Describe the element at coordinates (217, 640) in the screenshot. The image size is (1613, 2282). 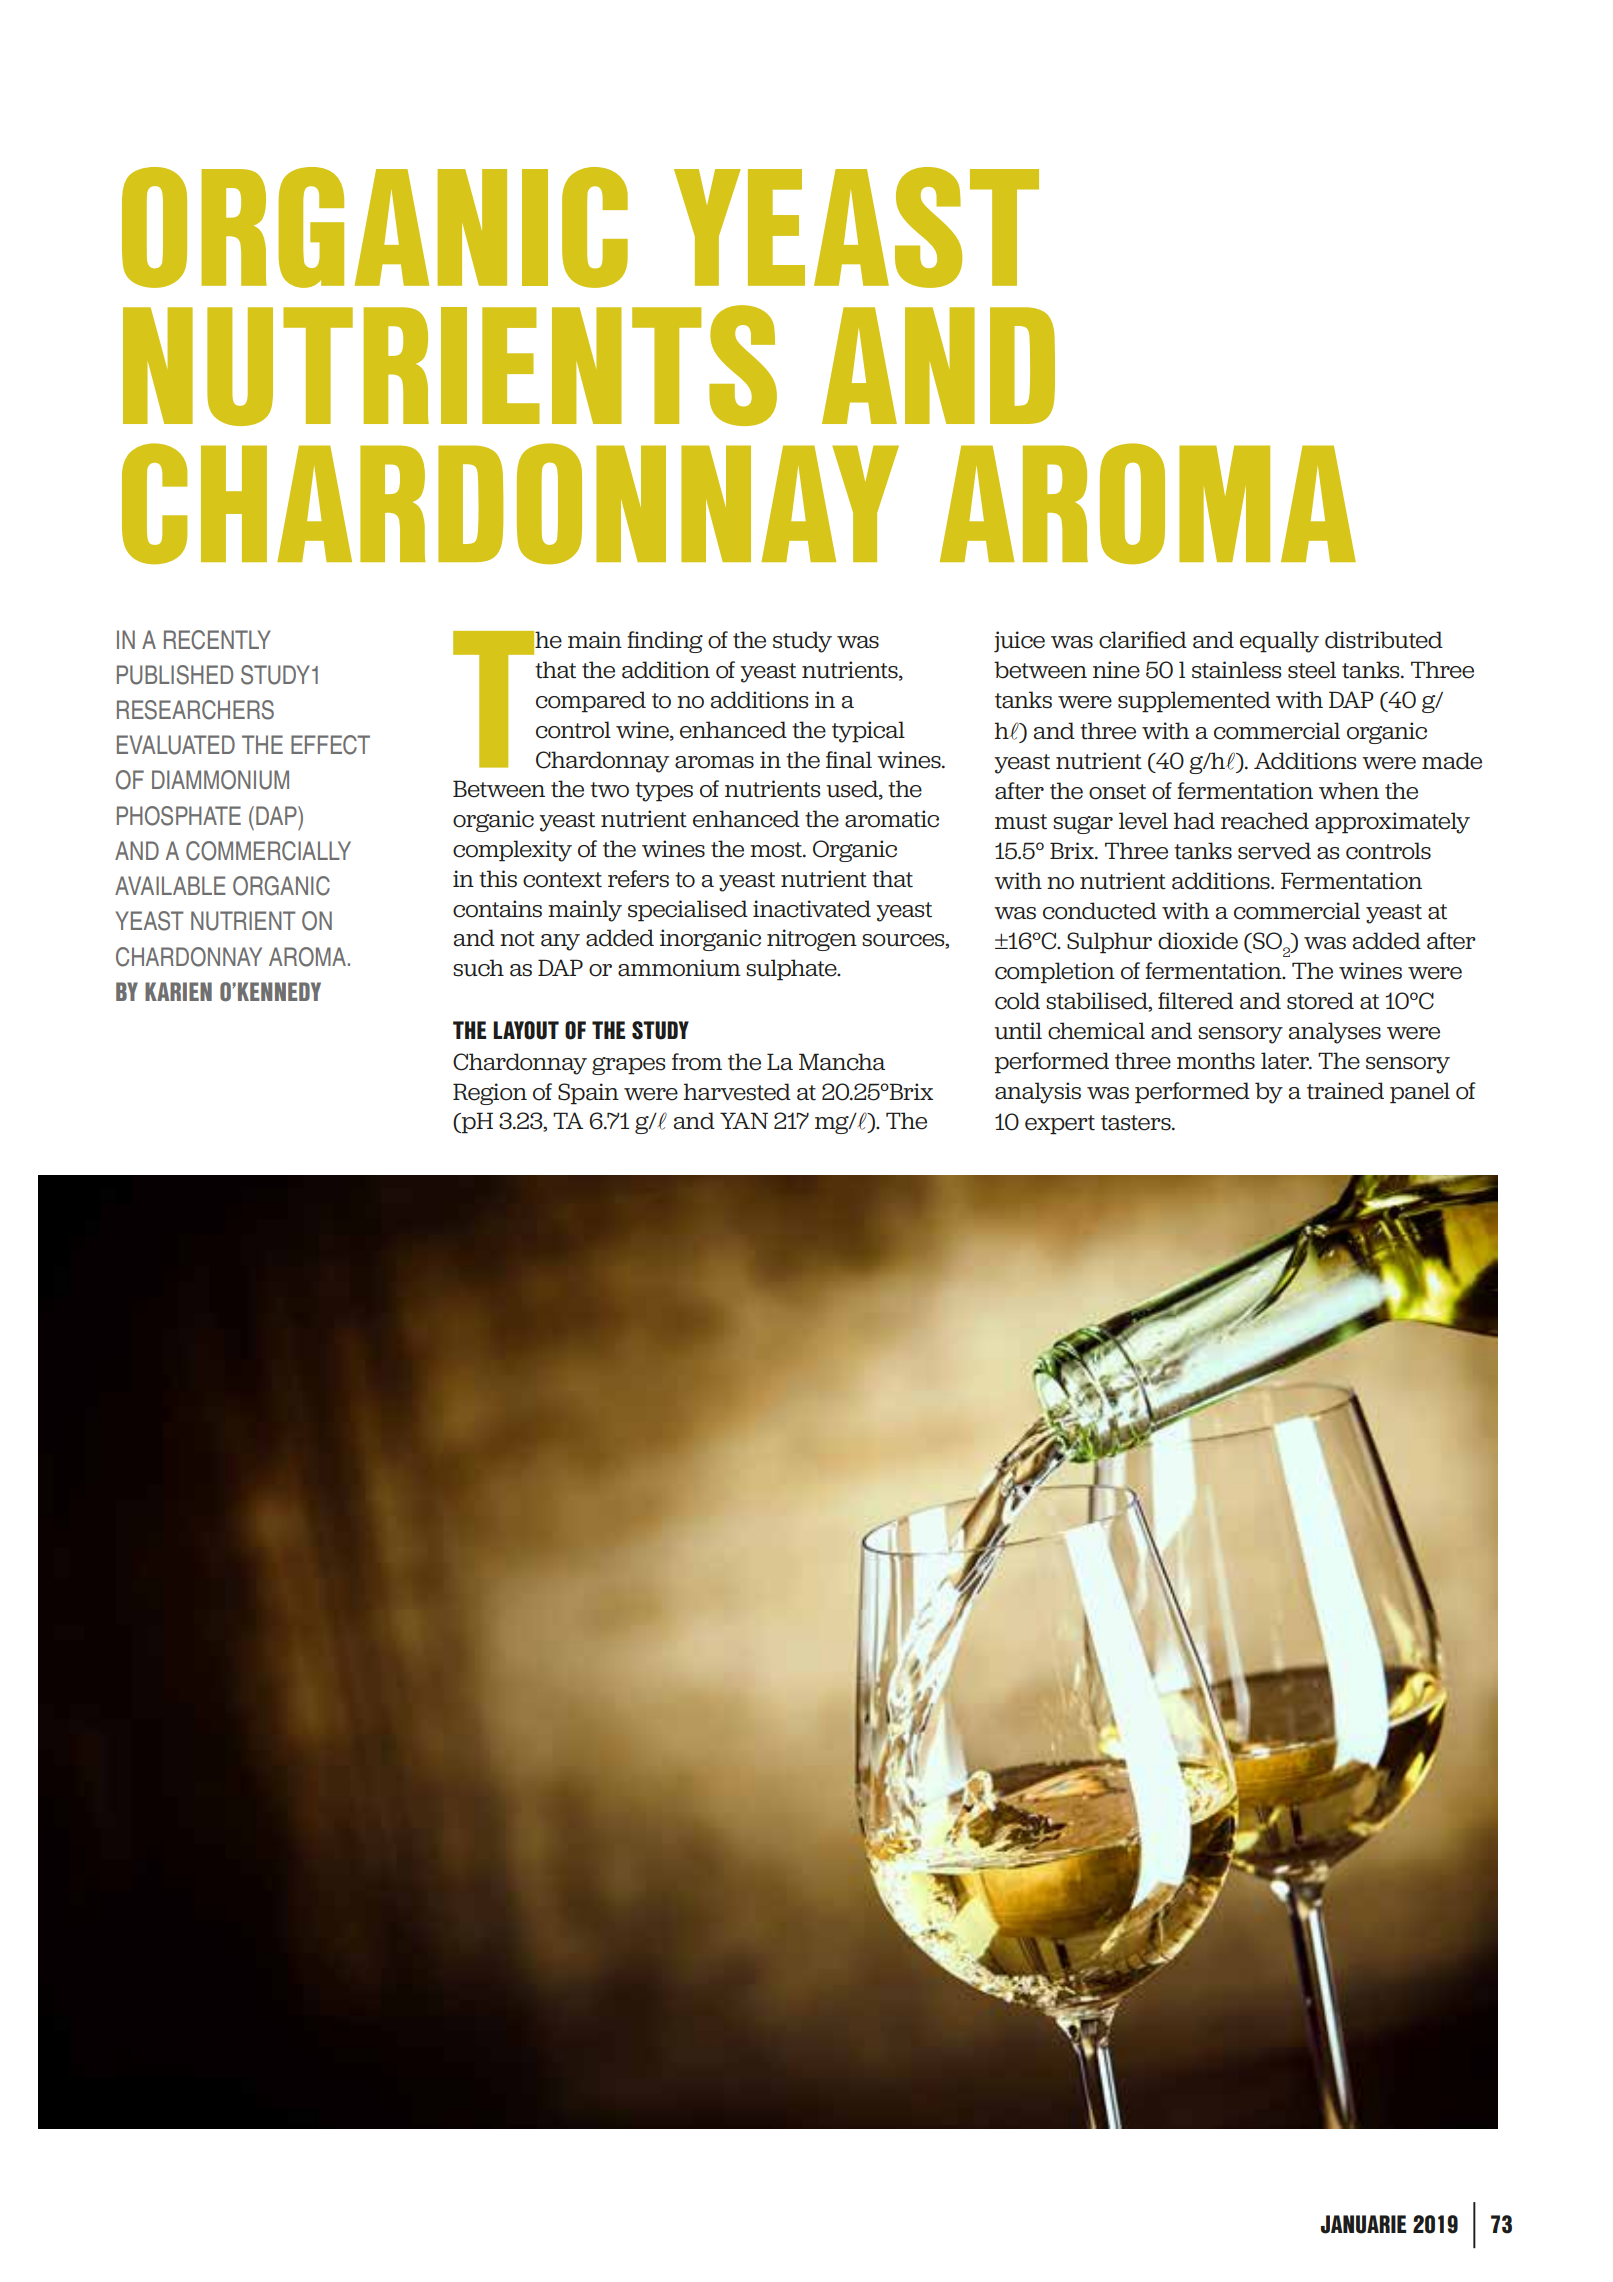
I see `RECENTLY` at that location.
